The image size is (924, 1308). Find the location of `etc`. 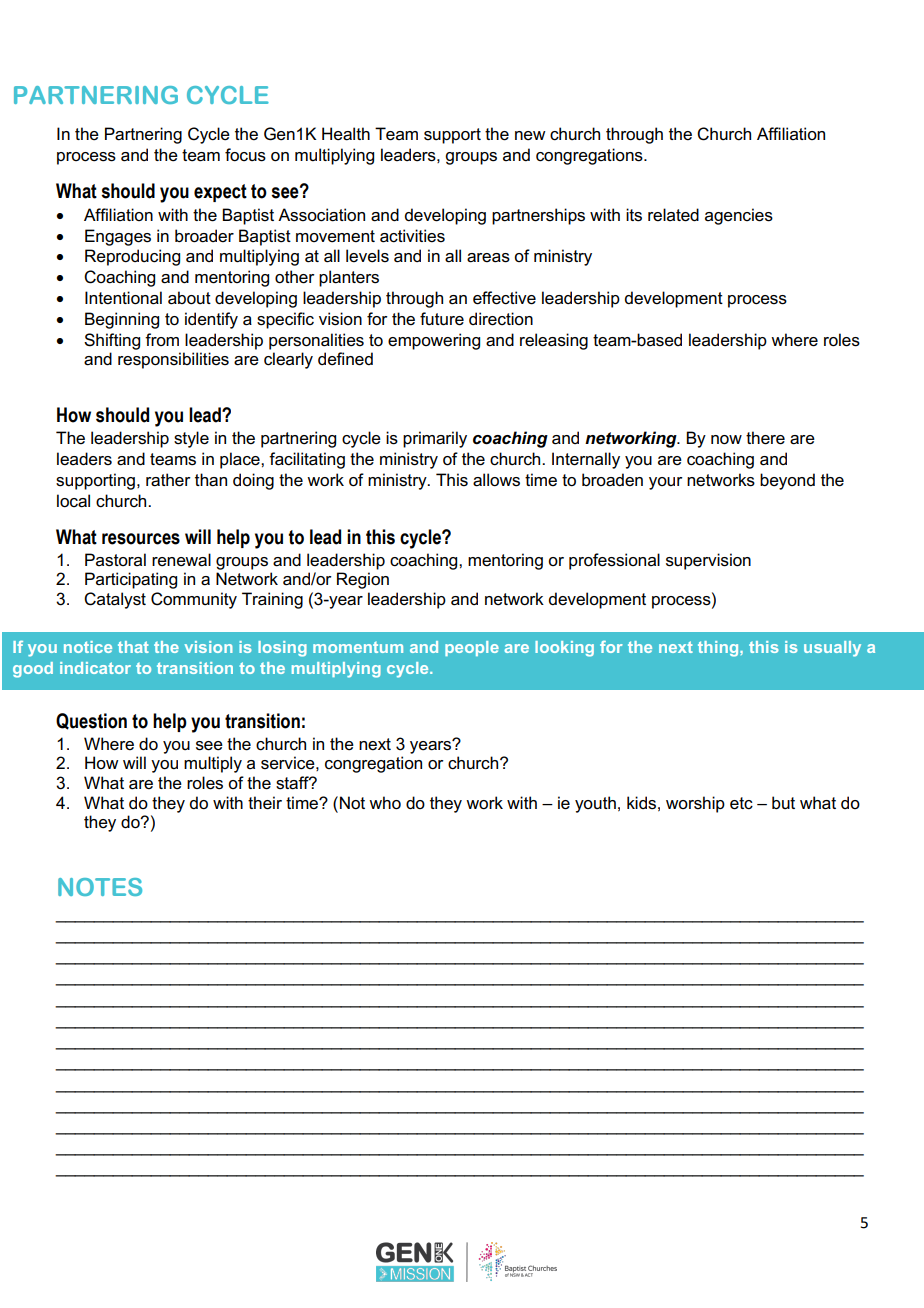

etc is located at coordinates (741, 803).
